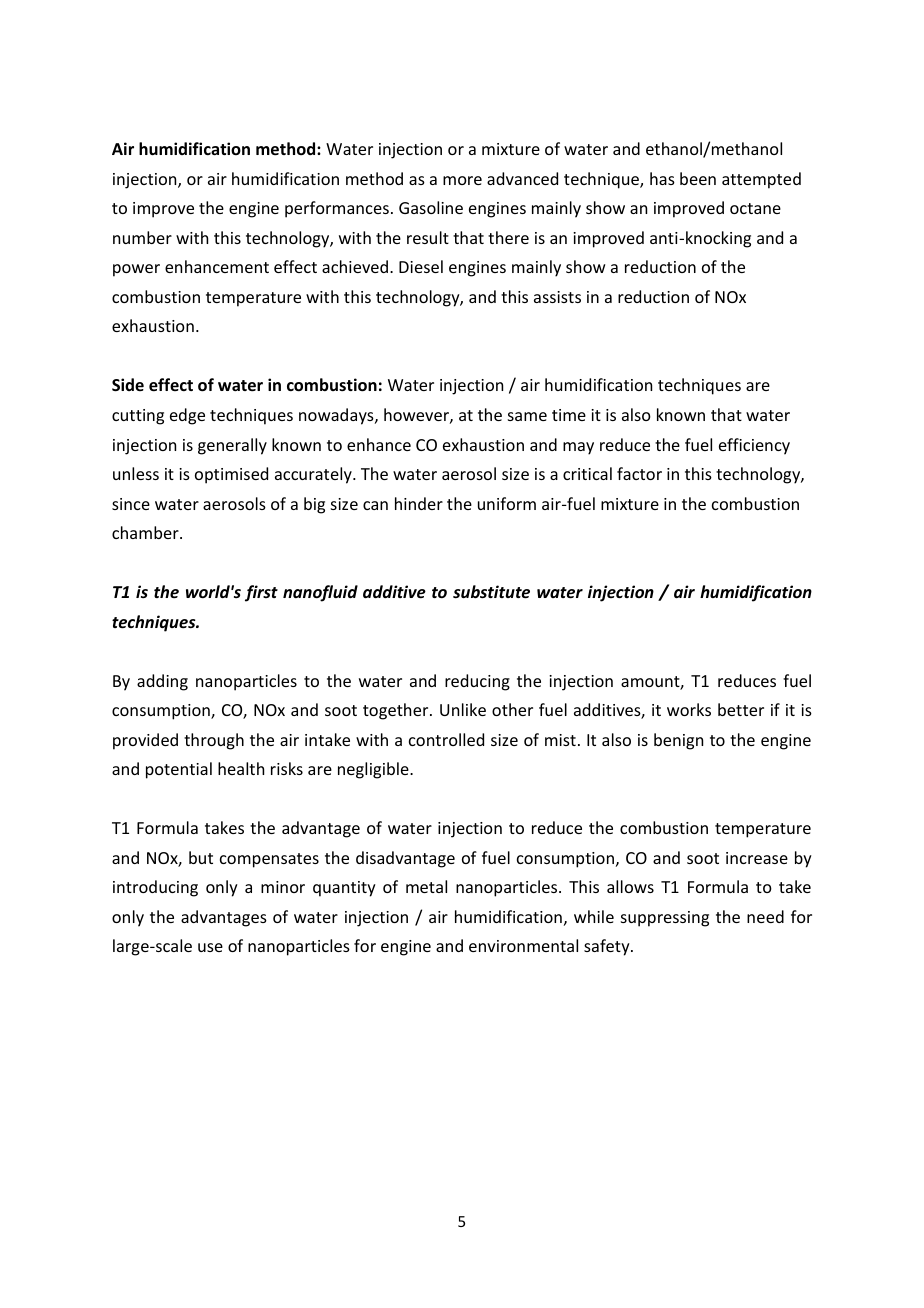 The image size is (924, 1308). Describe the element at coordinates (527, 416) in the screenshot. I see `same` at that location.
